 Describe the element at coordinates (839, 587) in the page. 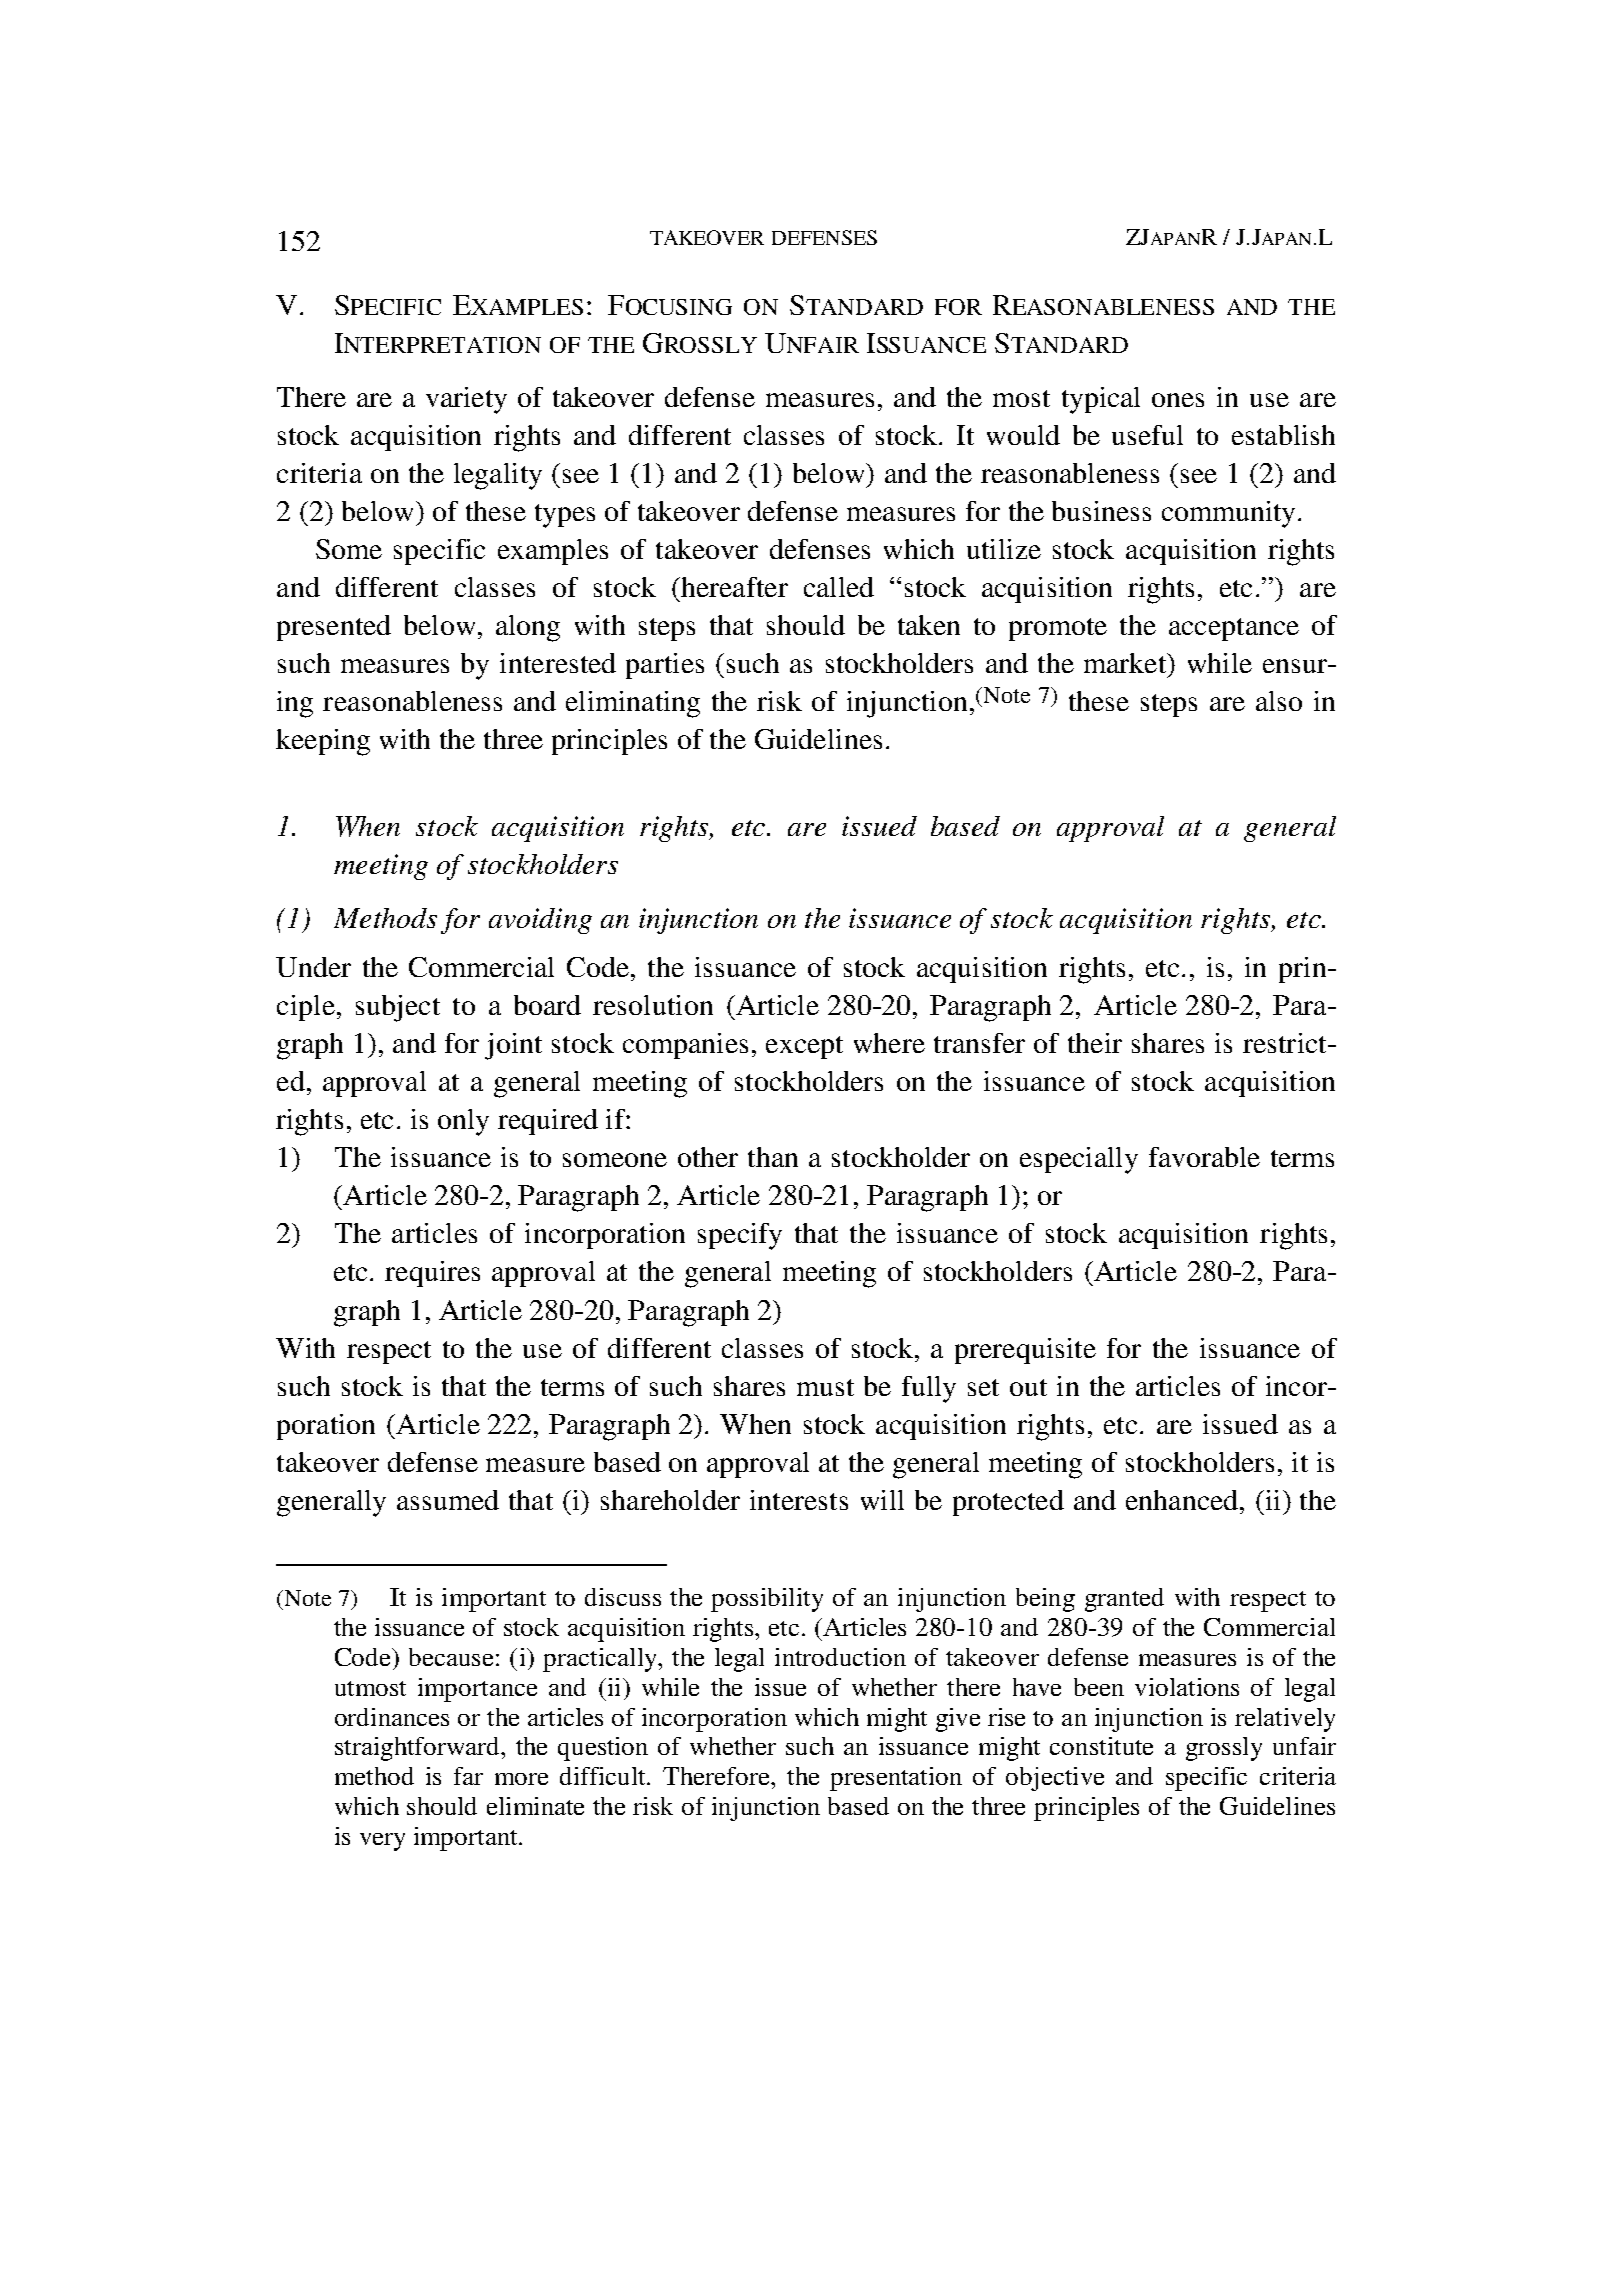

I see `called` at that location.
